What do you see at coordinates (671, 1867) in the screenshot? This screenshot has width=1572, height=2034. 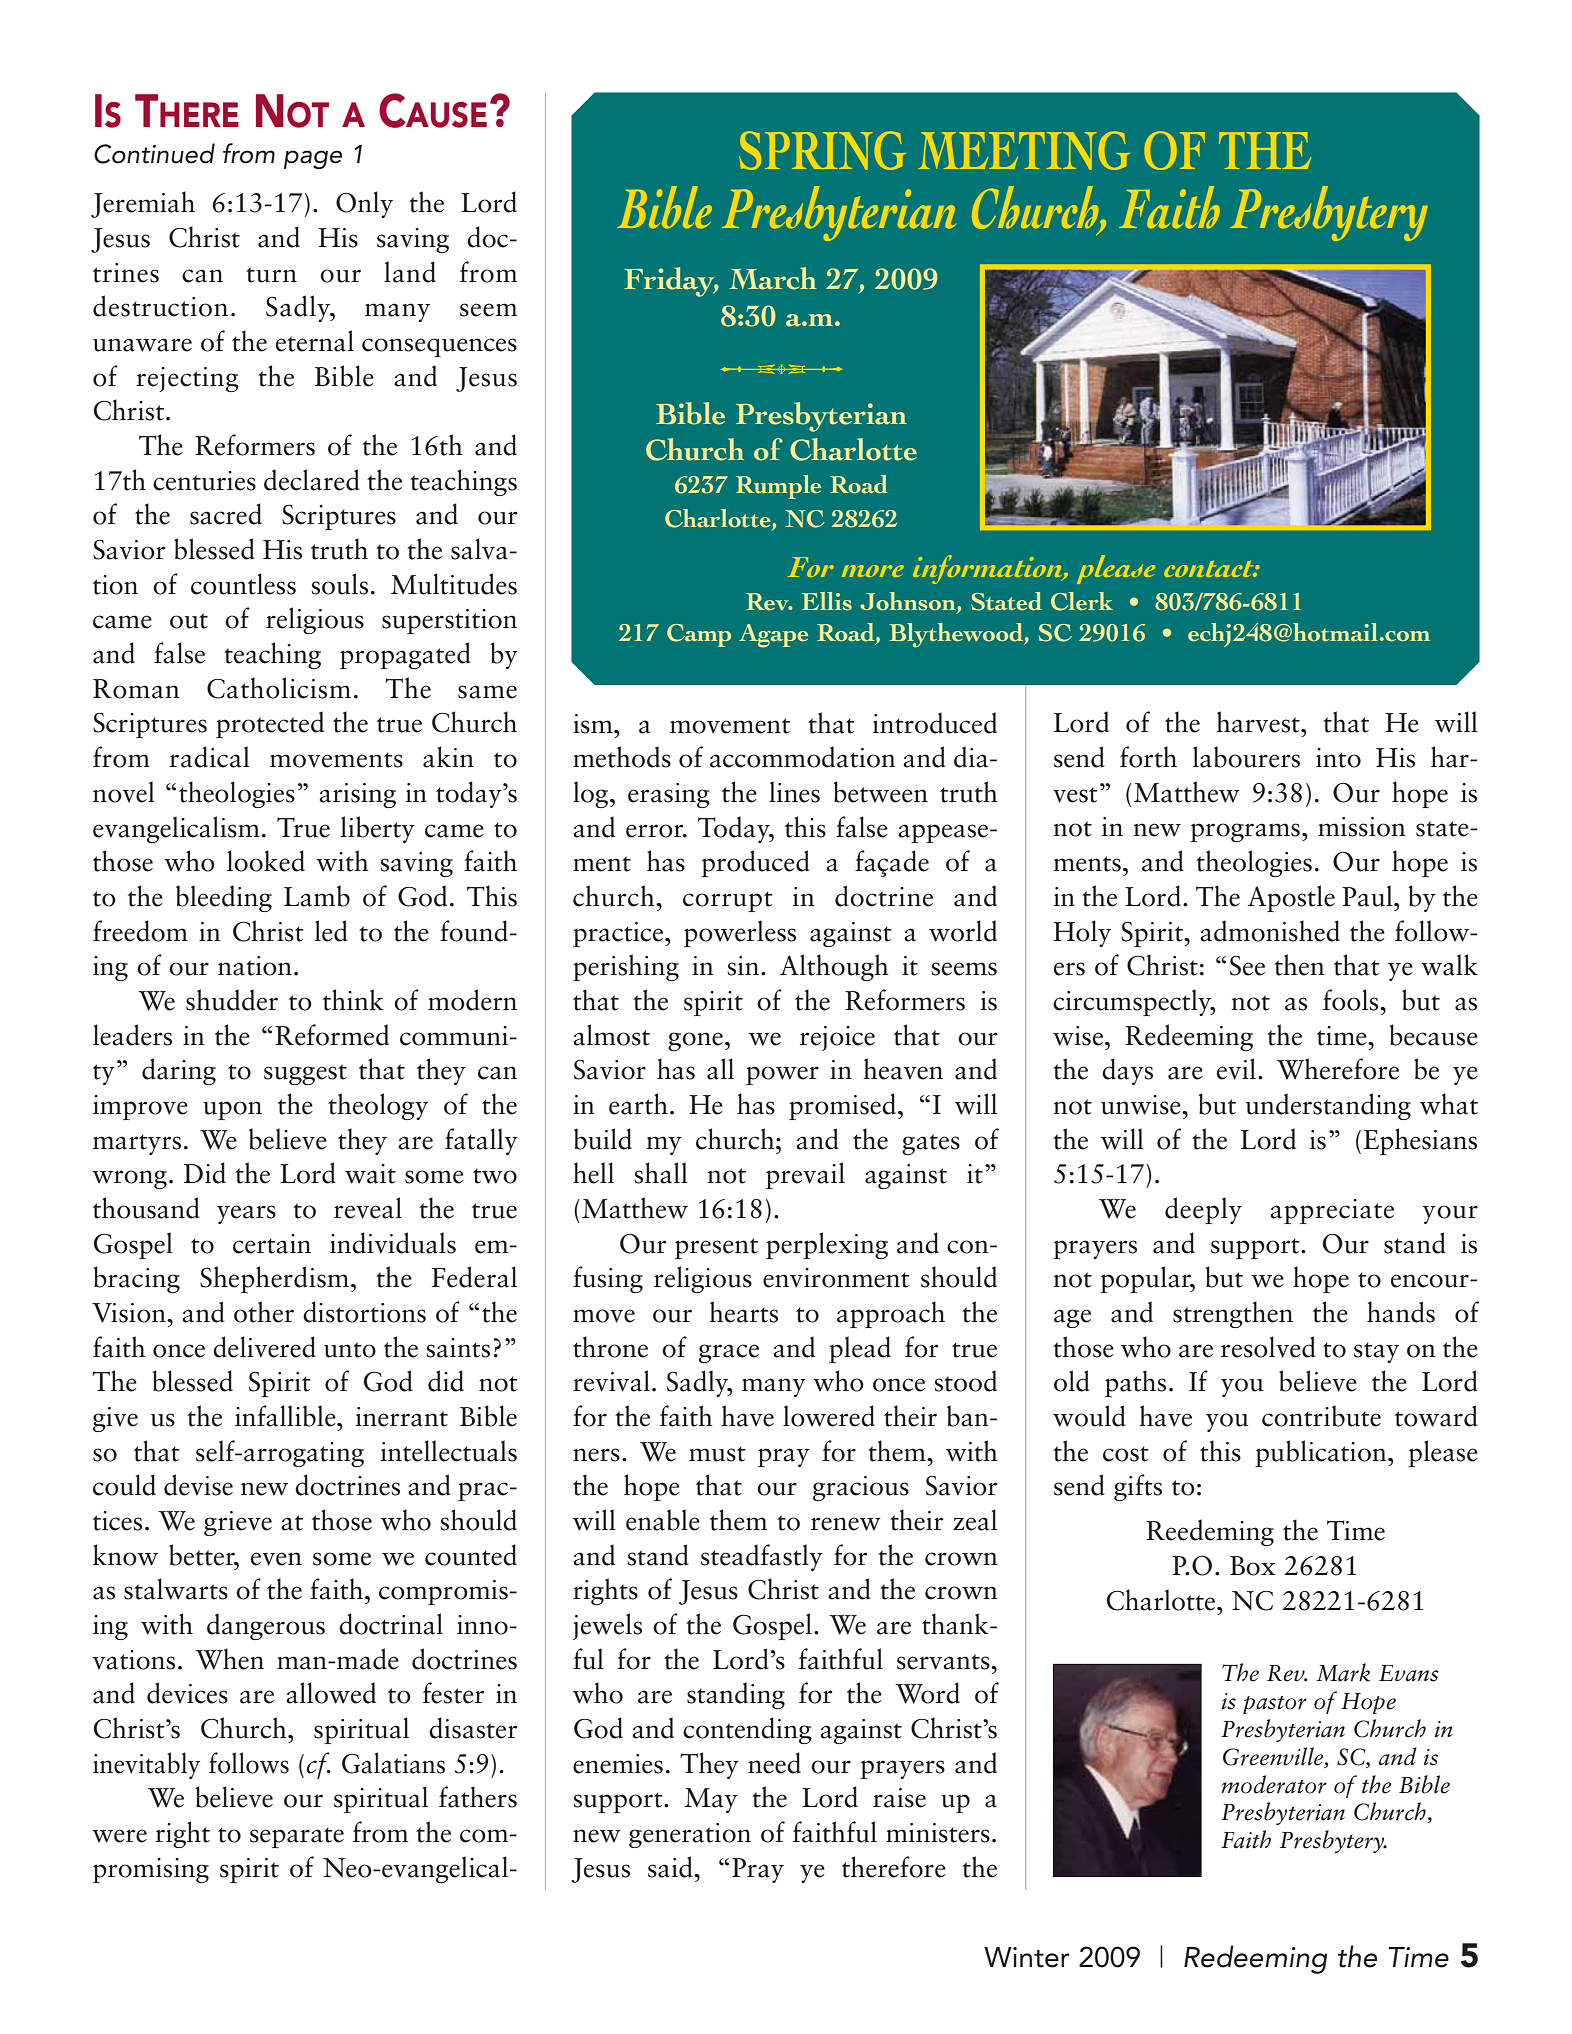 I see `said` at bounding box center [671, 1867].
